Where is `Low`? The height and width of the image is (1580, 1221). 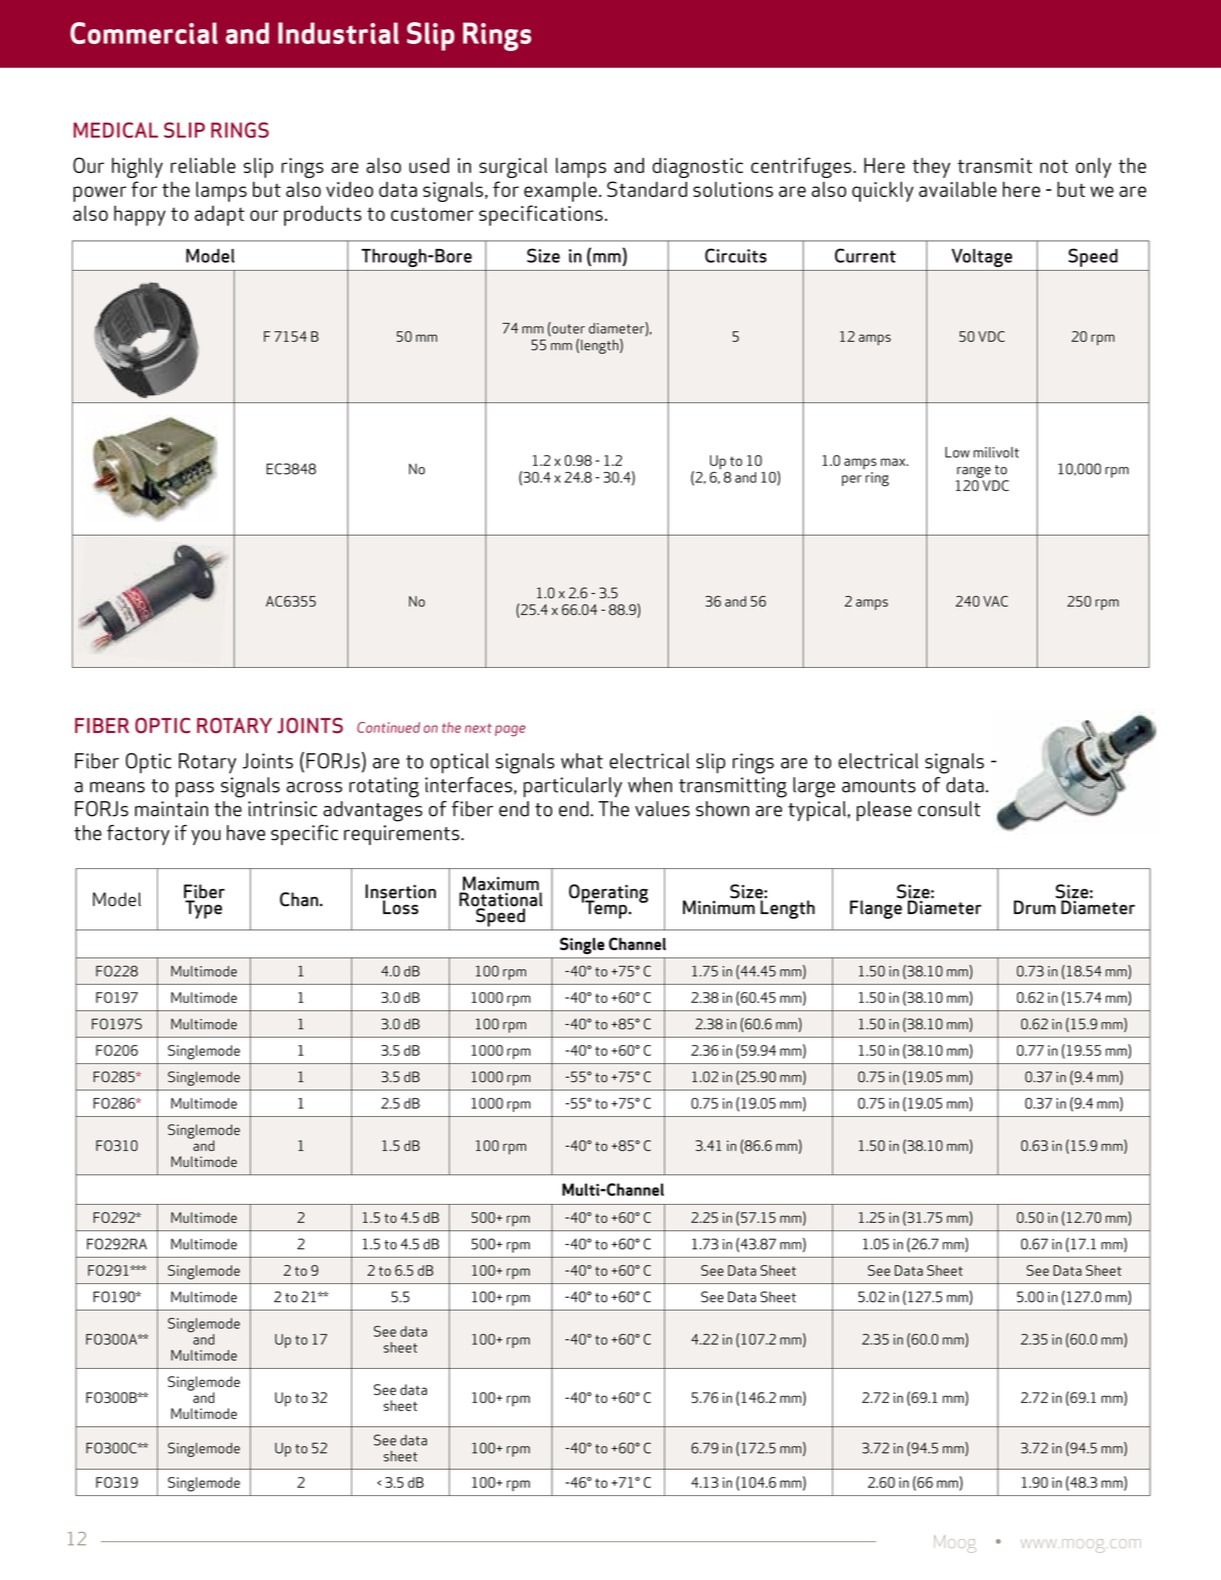 Low is located at coordinates (957, 452).
